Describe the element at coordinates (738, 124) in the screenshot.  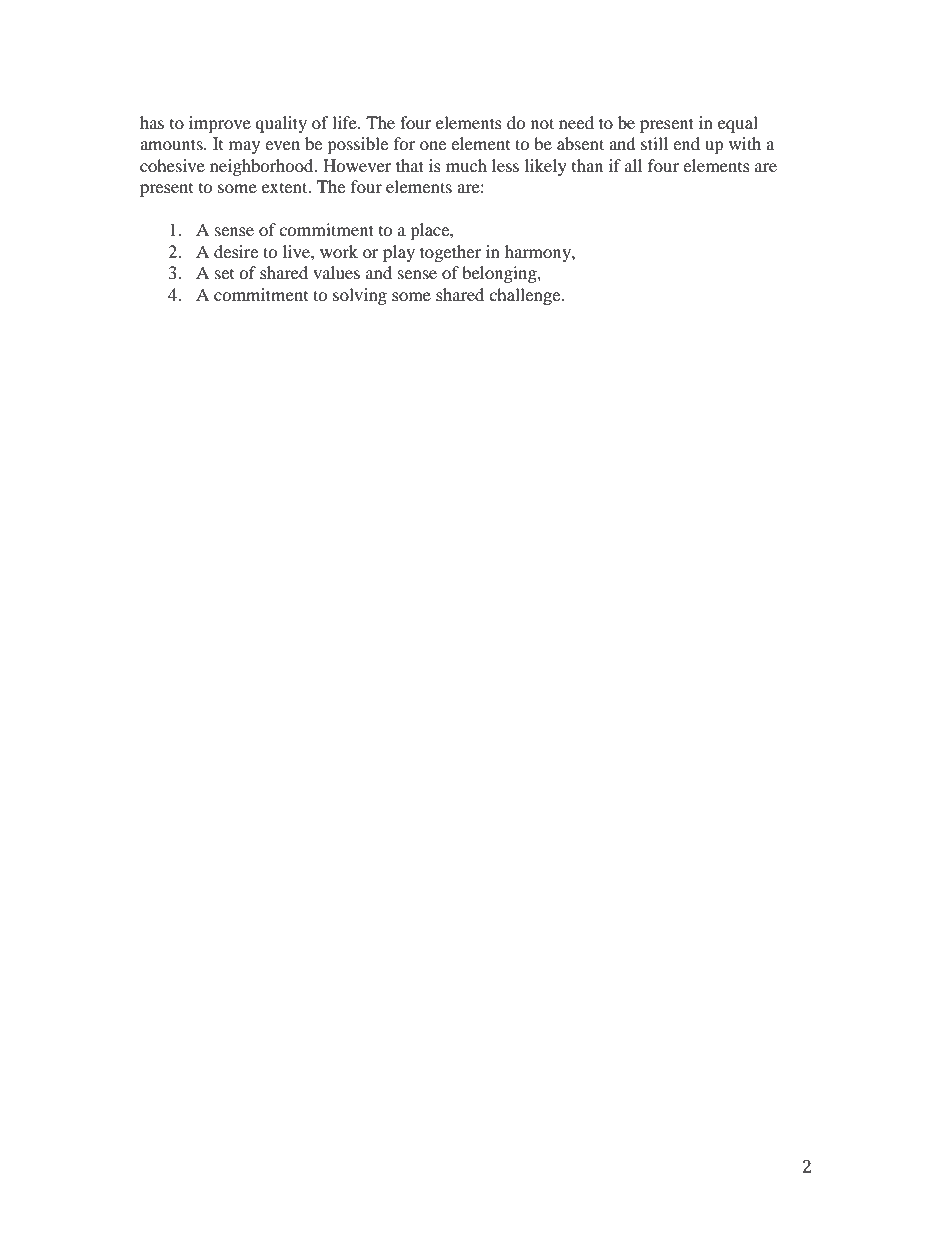
I see `equal` at that location.
